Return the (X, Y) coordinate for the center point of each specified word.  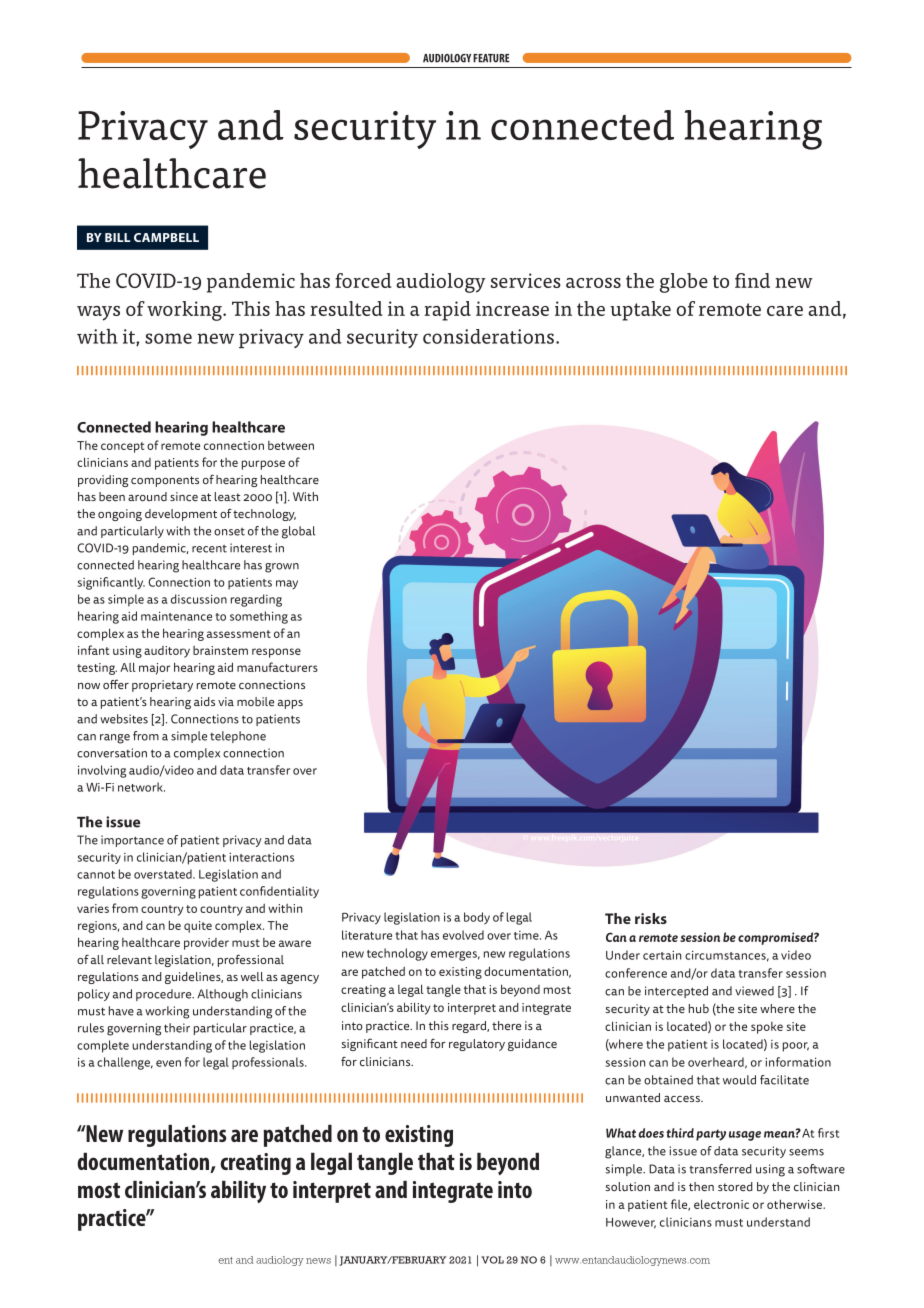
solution (627, 1186)
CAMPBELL (166, 237)
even (168, 1063)
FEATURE (491, 58)
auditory (167, 652)
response (276, 653)
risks (651, 918)
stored (735, 1186)
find (752, 280)
